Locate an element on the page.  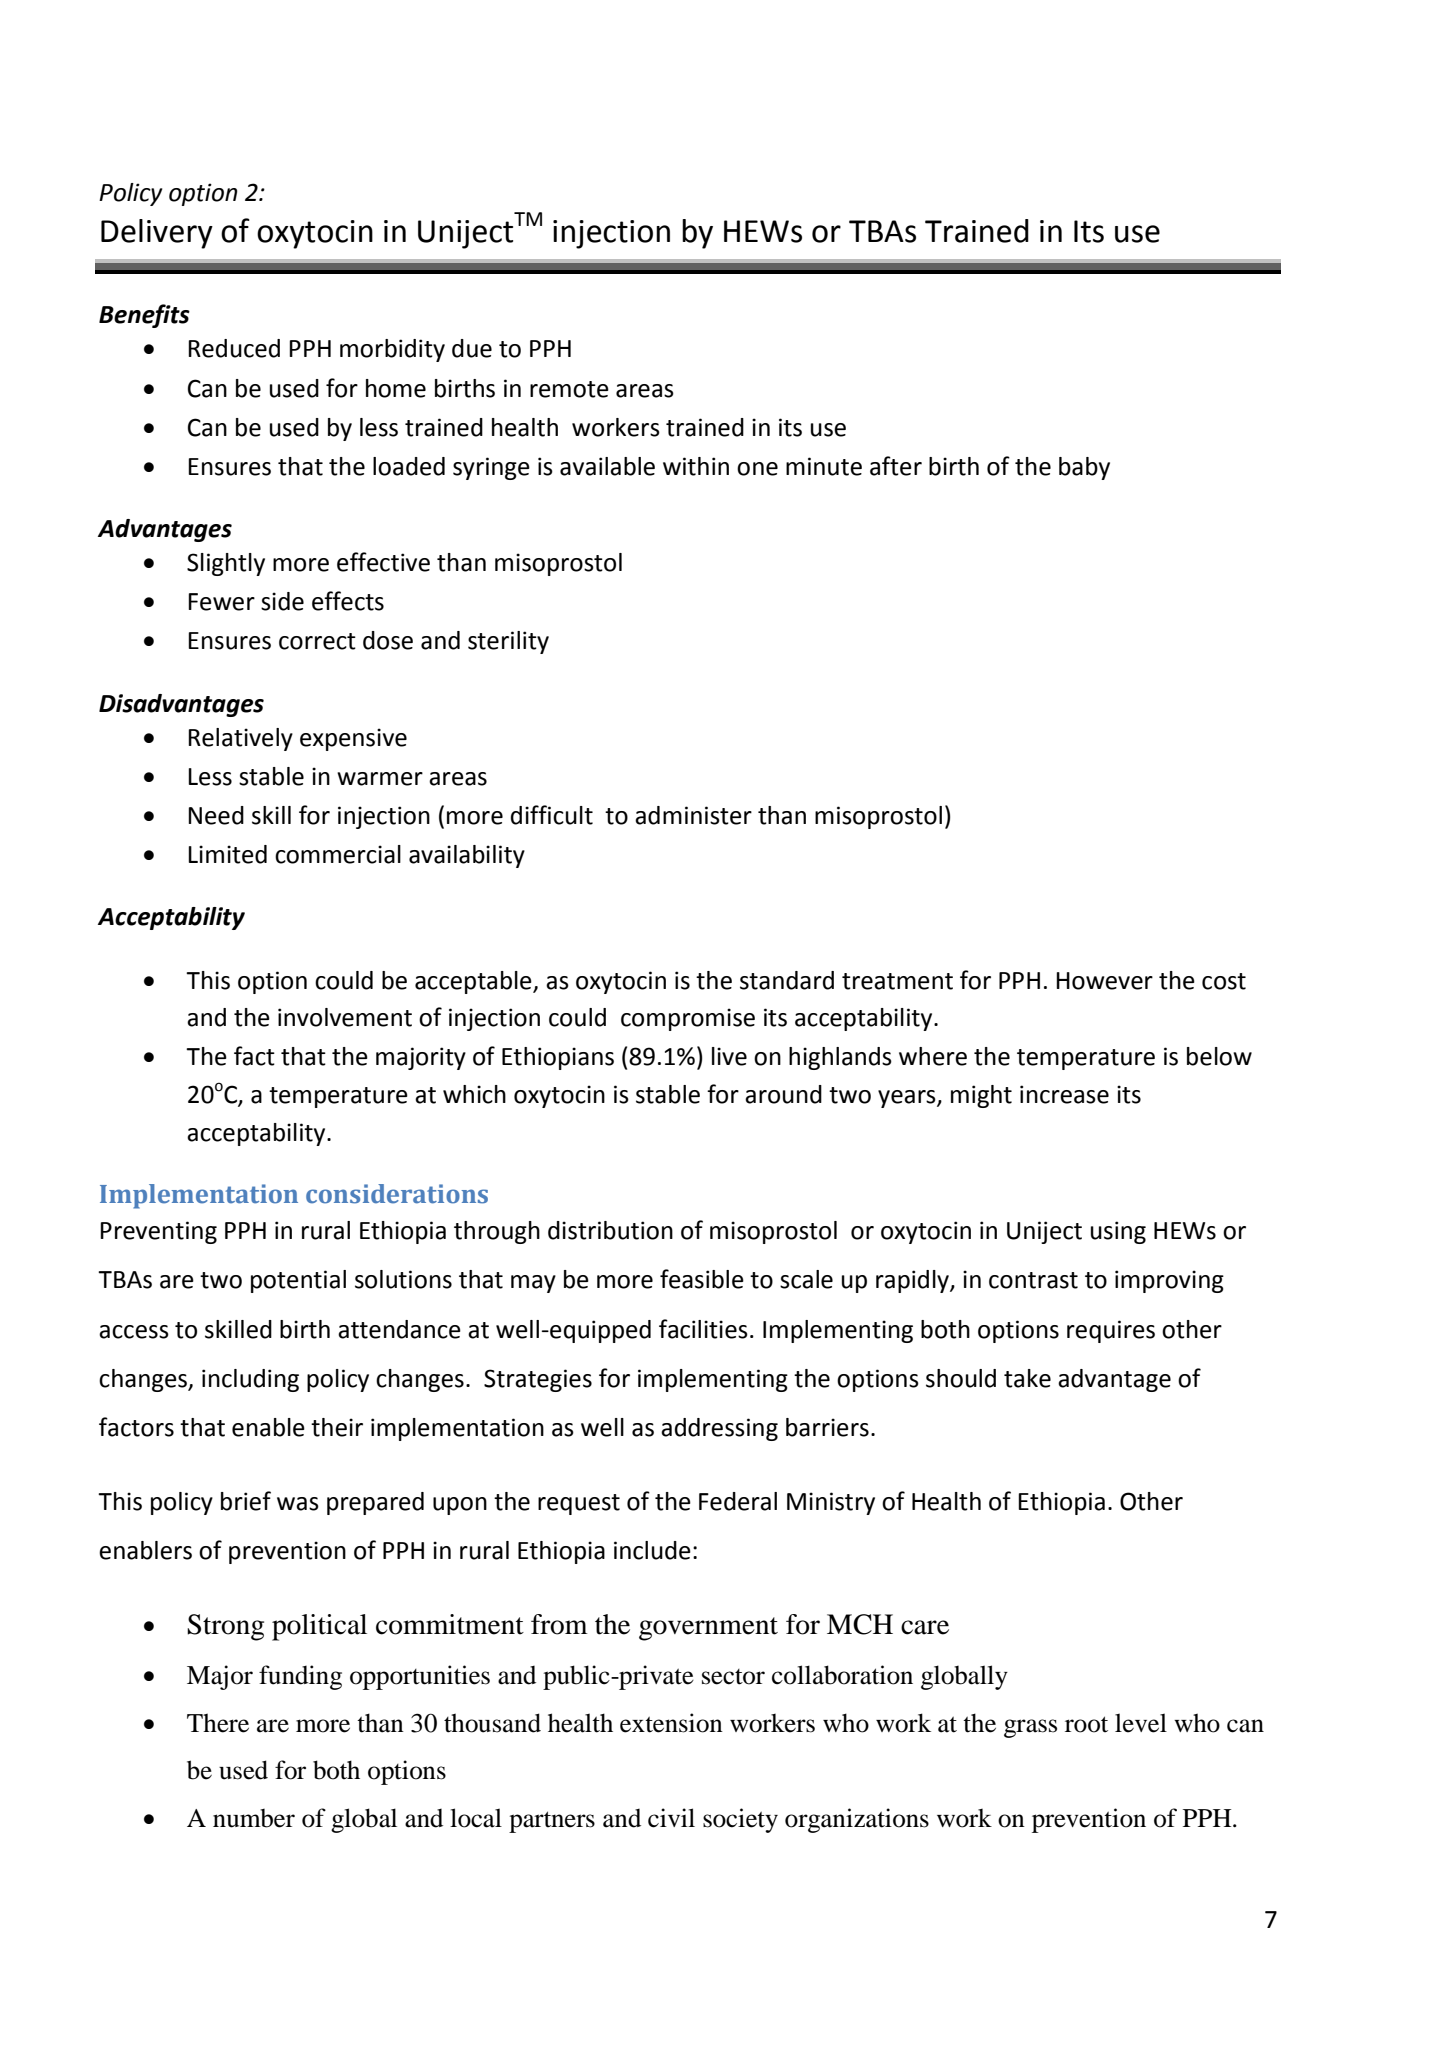
Reduced is located at coordinates (234, 348).
